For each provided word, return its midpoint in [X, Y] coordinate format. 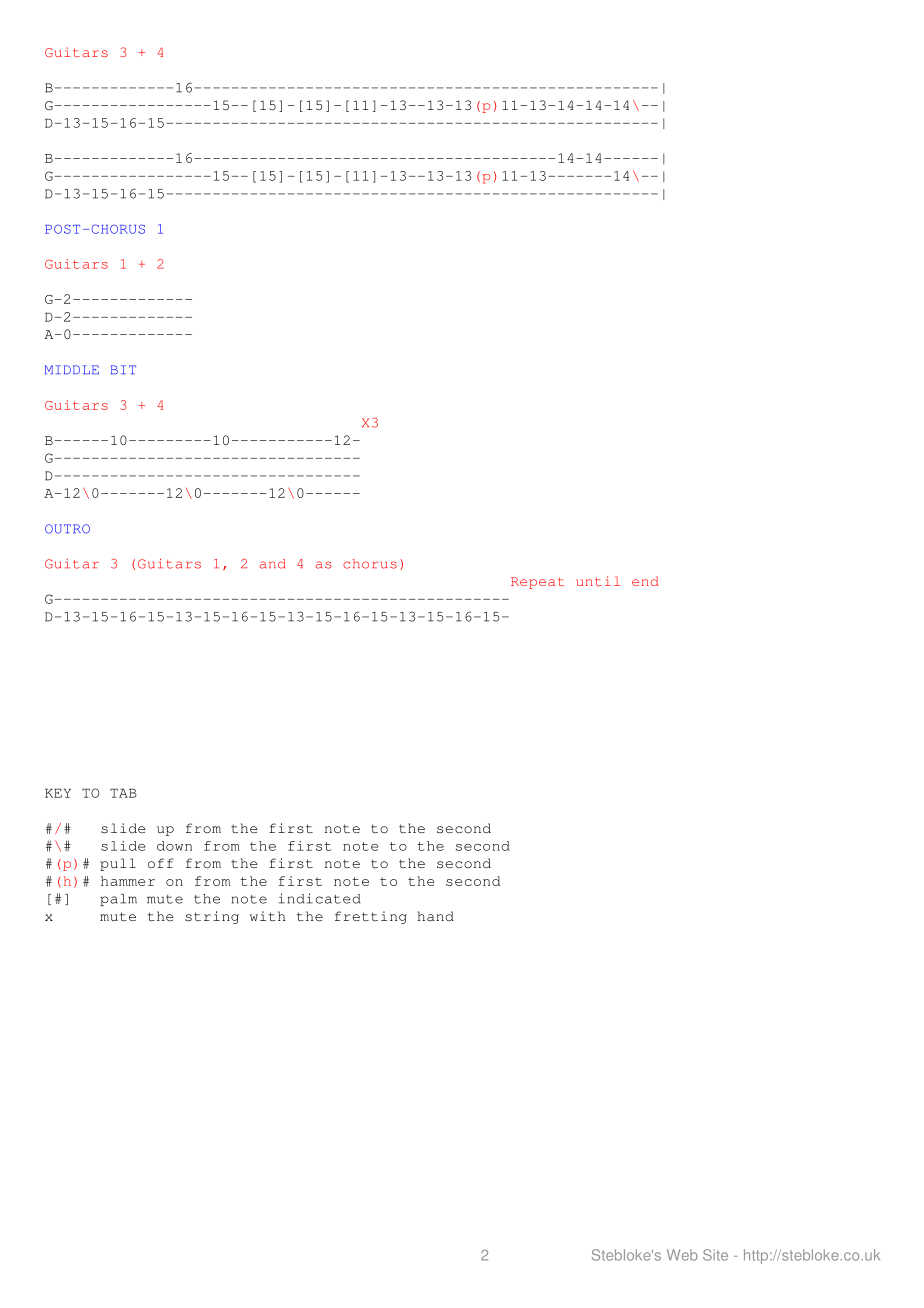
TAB [123, 793]
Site [715, 1255]
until [598, 581]
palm [118, 900]
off [161, 863]
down [174, 846]
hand [436, 916]
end [645, 581]
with [267, 916]
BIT [123, 369]
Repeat [537, 583]
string [212, 917]
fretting [371, 917]
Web [682, 1255]
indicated [320, 898]
